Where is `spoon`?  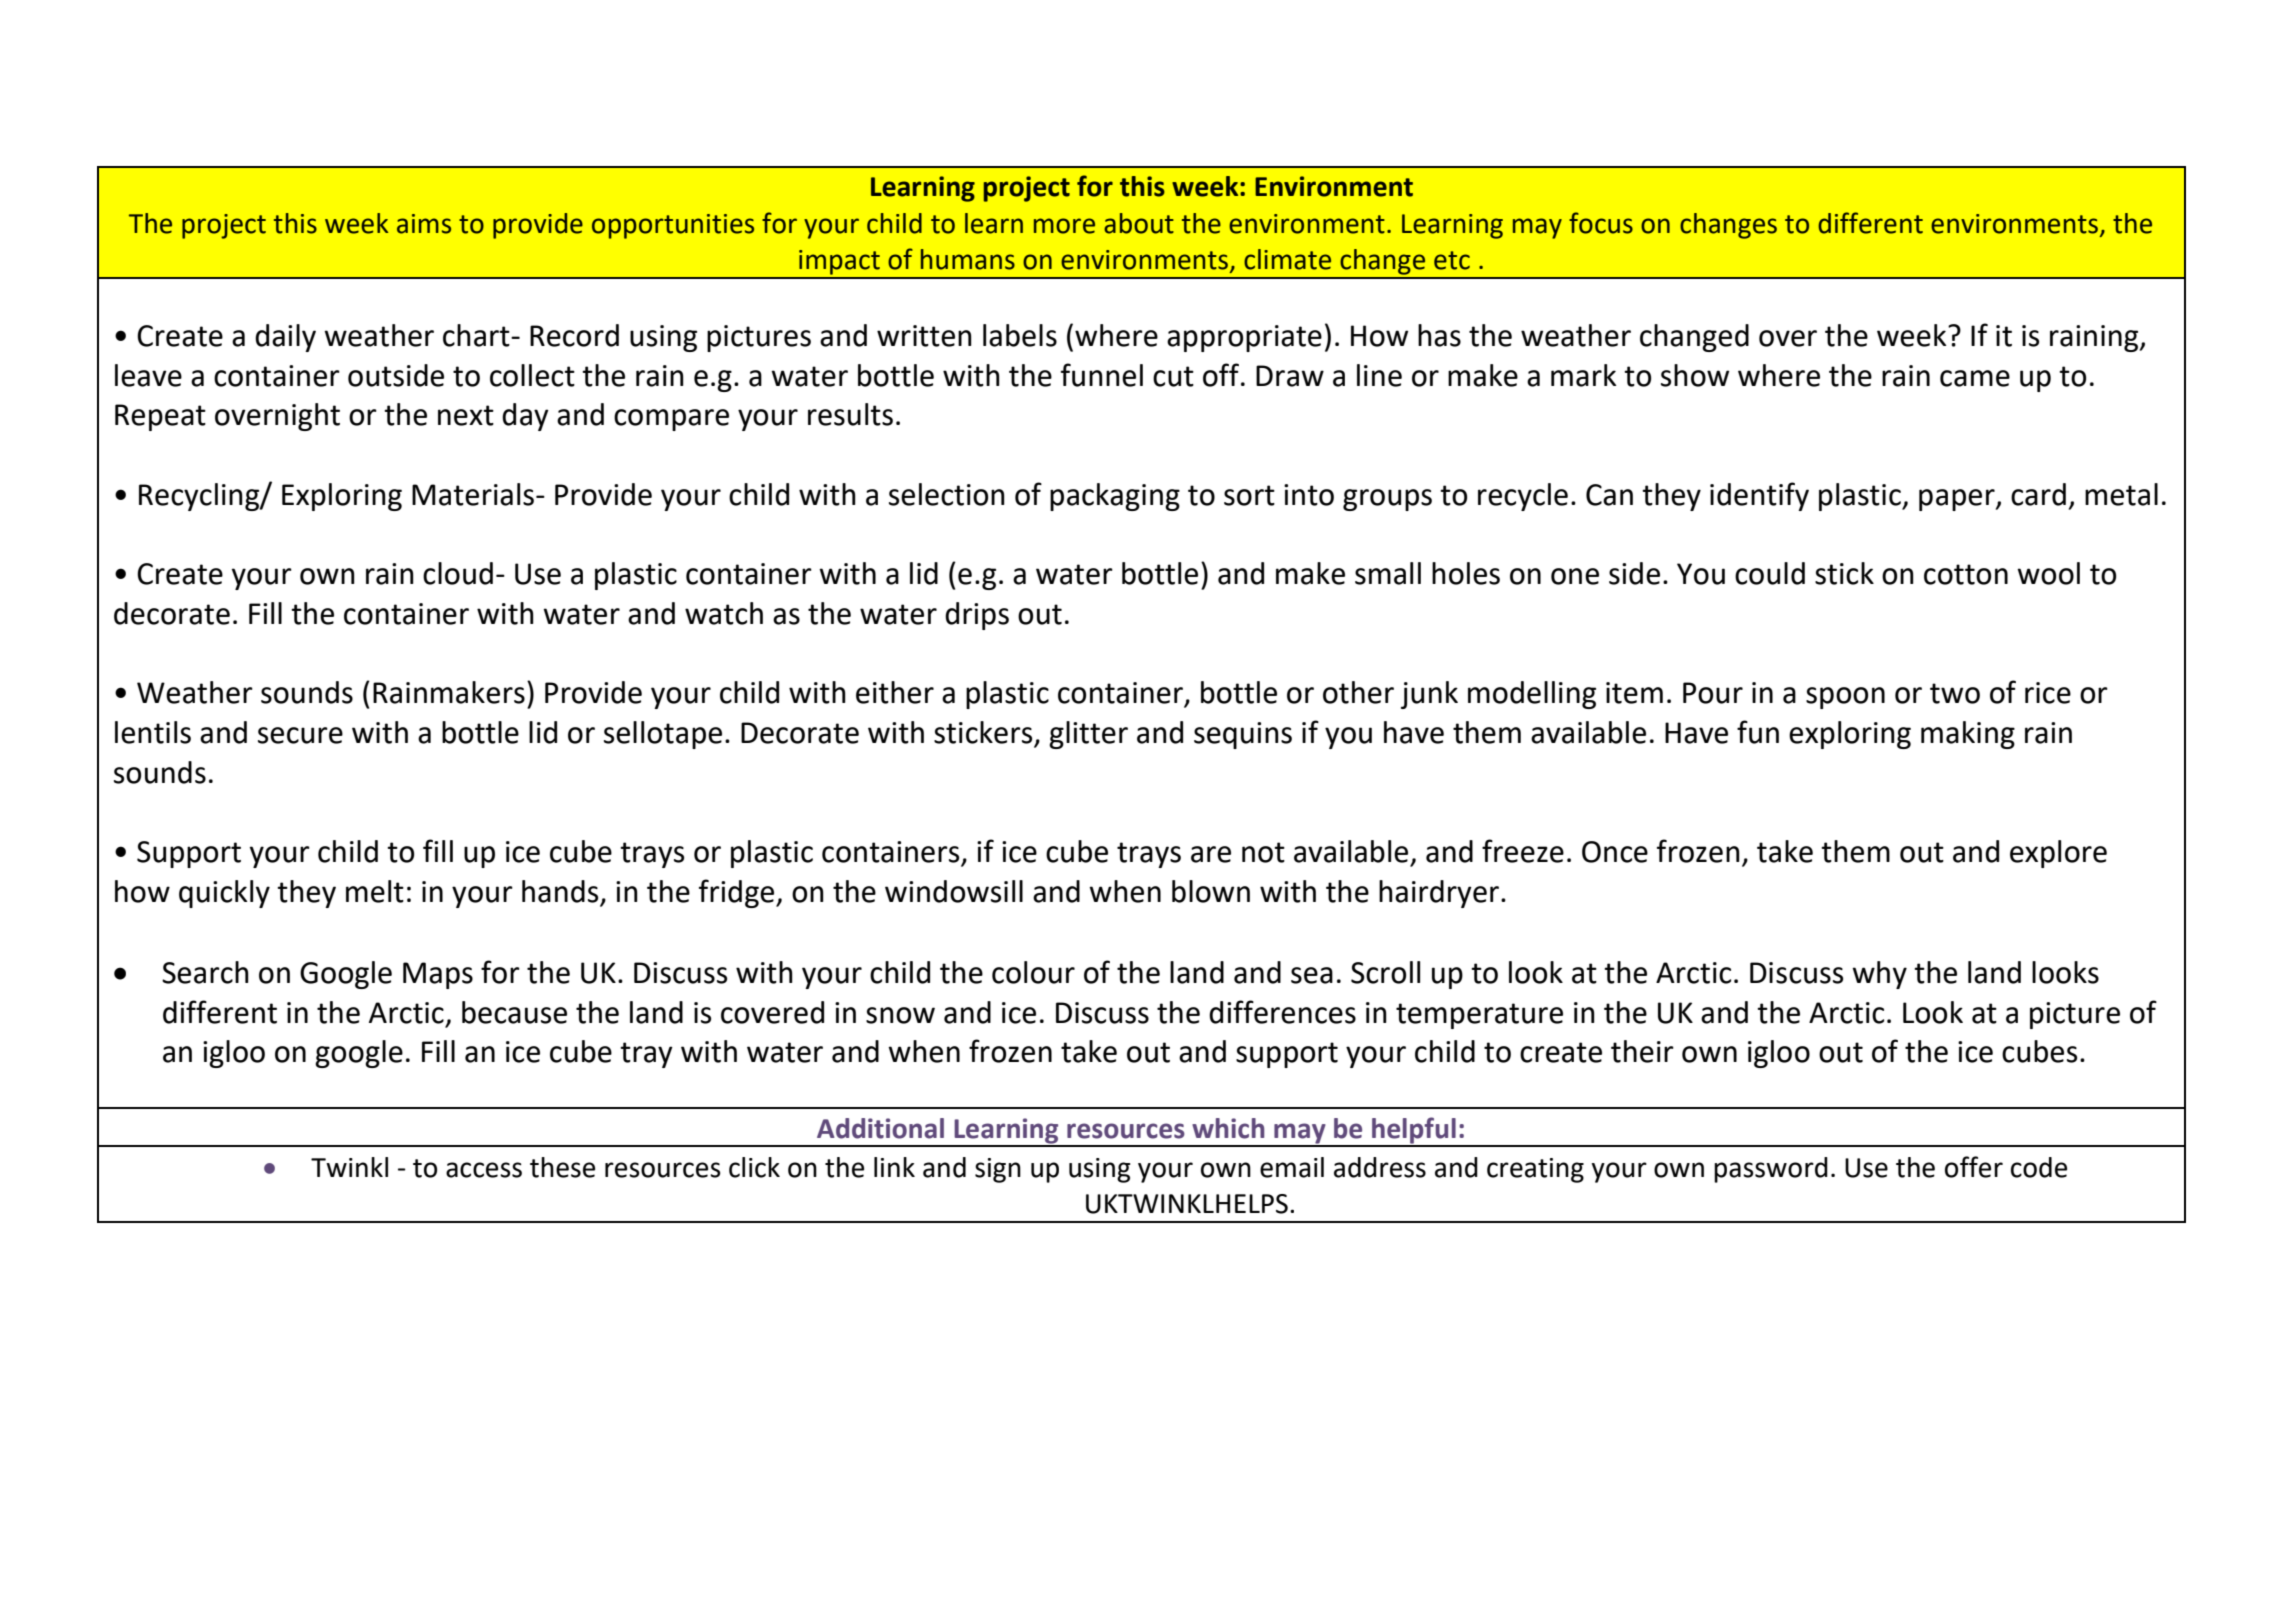 spoon is located at coordinates (1845, 698).
